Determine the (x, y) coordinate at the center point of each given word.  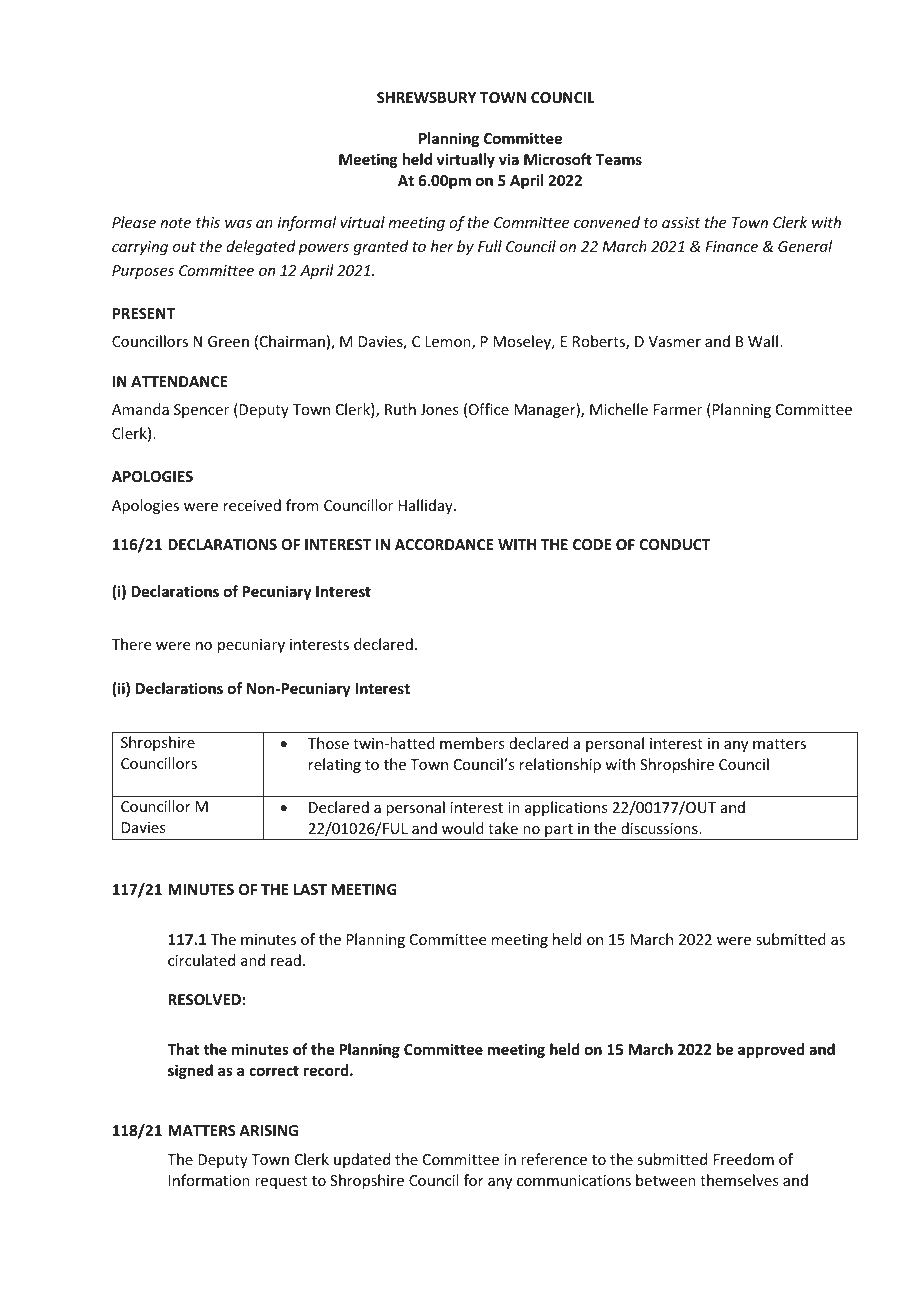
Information (209, 1180)
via (509, 159)
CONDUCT (674, 544)
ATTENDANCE (179, 381)
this (208, 222)
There (131, 644)
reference (554, 1159)
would (463, 828)
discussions (660, 828)
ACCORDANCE (444, 544)
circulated (201, 960)
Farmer (678, 409)
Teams (619, 159)
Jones (439, 409)
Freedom (744, 1159)
